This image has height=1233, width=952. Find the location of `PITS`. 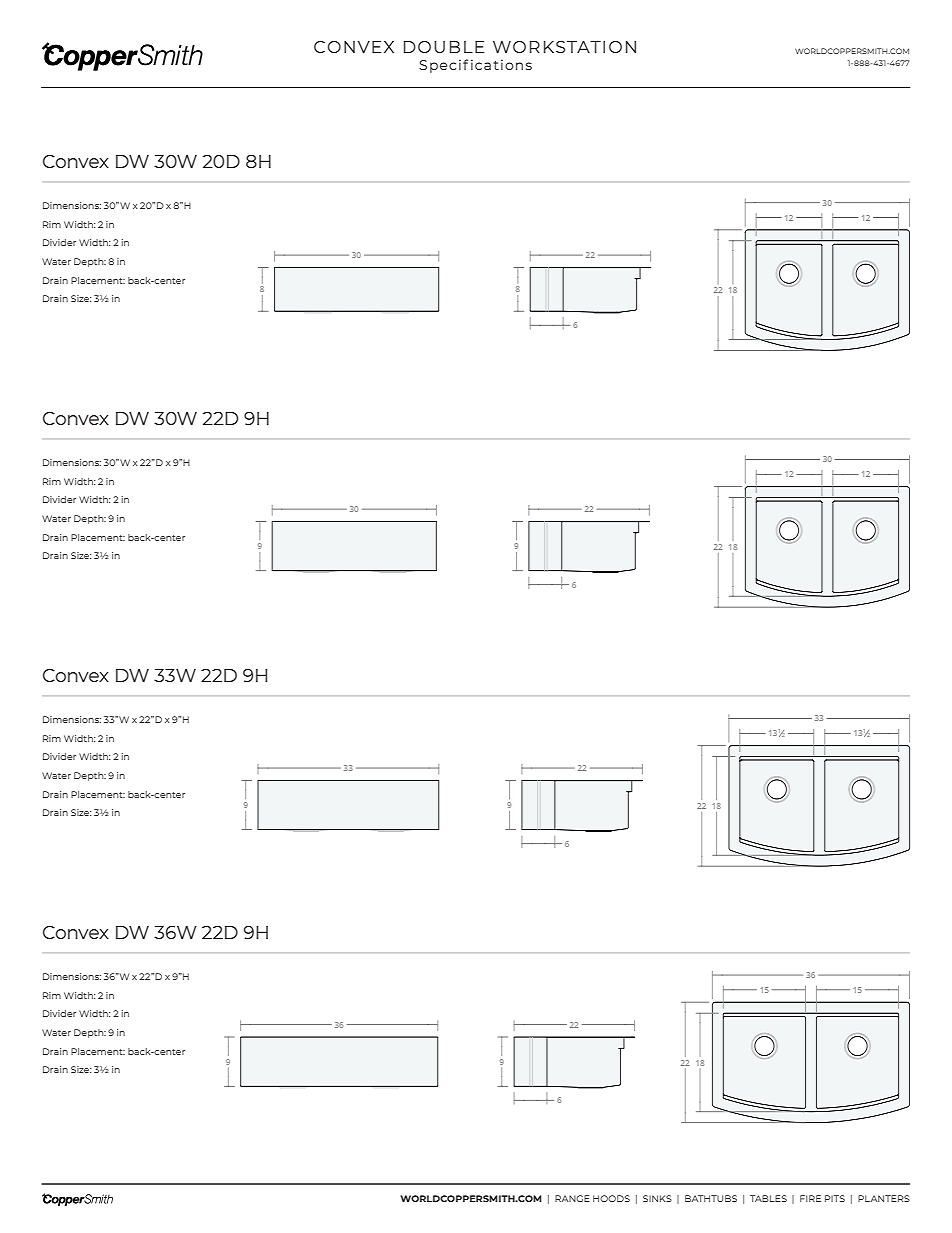

PITS is located at coordinates (835, 1198).
